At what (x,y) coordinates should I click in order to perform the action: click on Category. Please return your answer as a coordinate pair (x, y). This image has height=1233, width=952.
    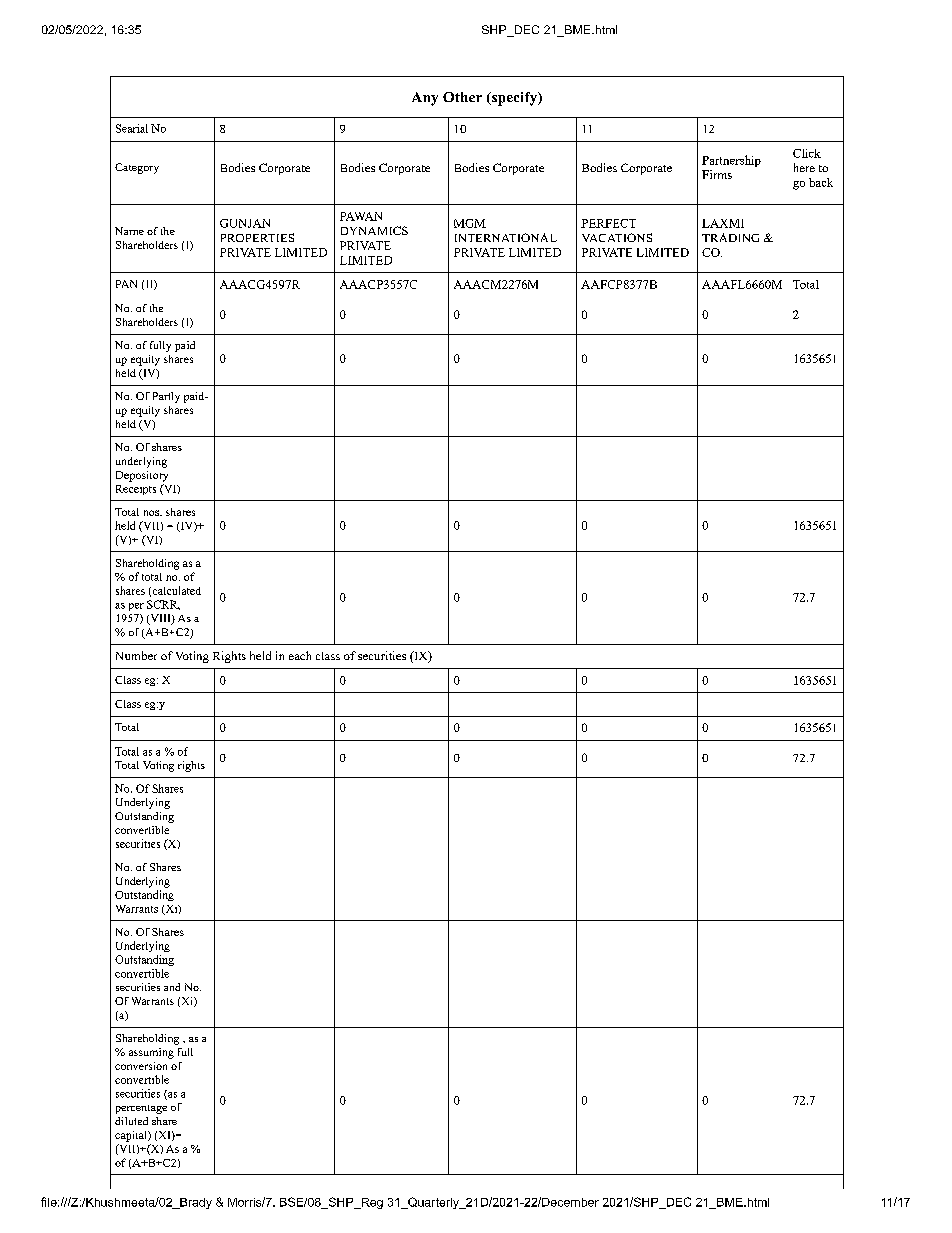
    Looking at the image, I should click on (137, 168).
